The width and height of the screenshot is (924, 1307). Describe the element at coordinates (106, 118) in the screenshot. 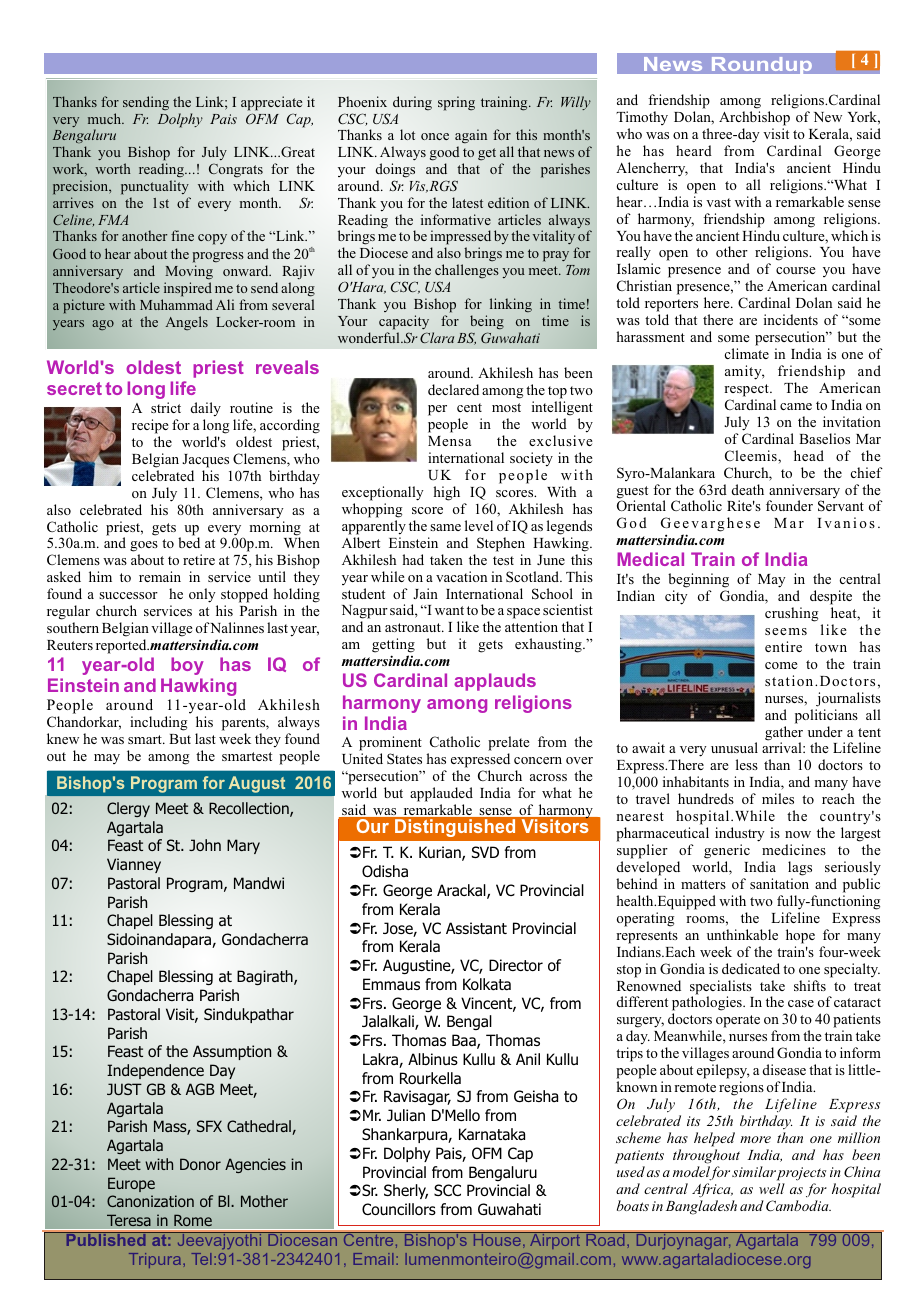

I see `much` at that location.
